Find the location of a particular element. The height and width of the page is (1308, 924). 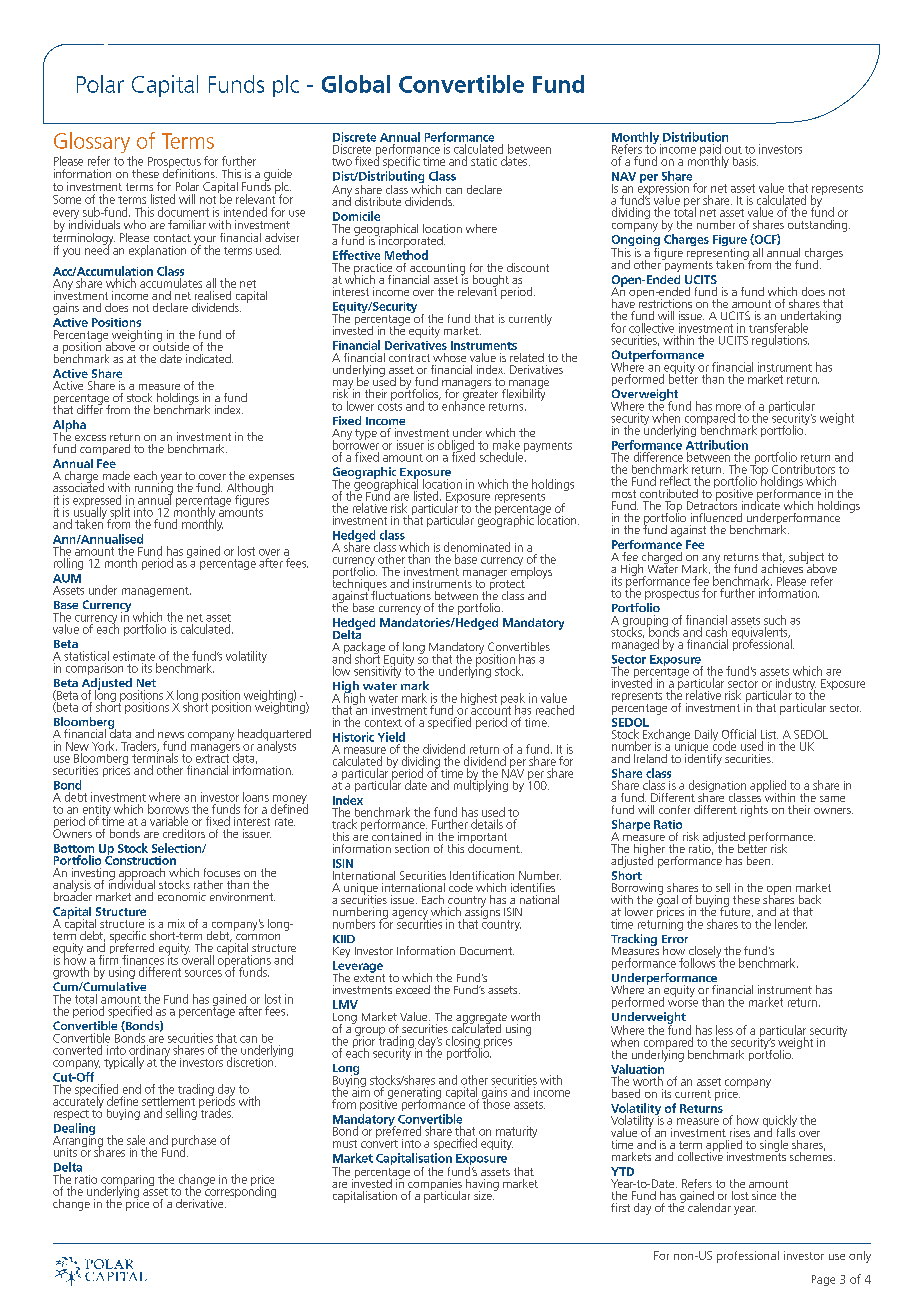

corresponding is located at coordinates (240, 1192).
